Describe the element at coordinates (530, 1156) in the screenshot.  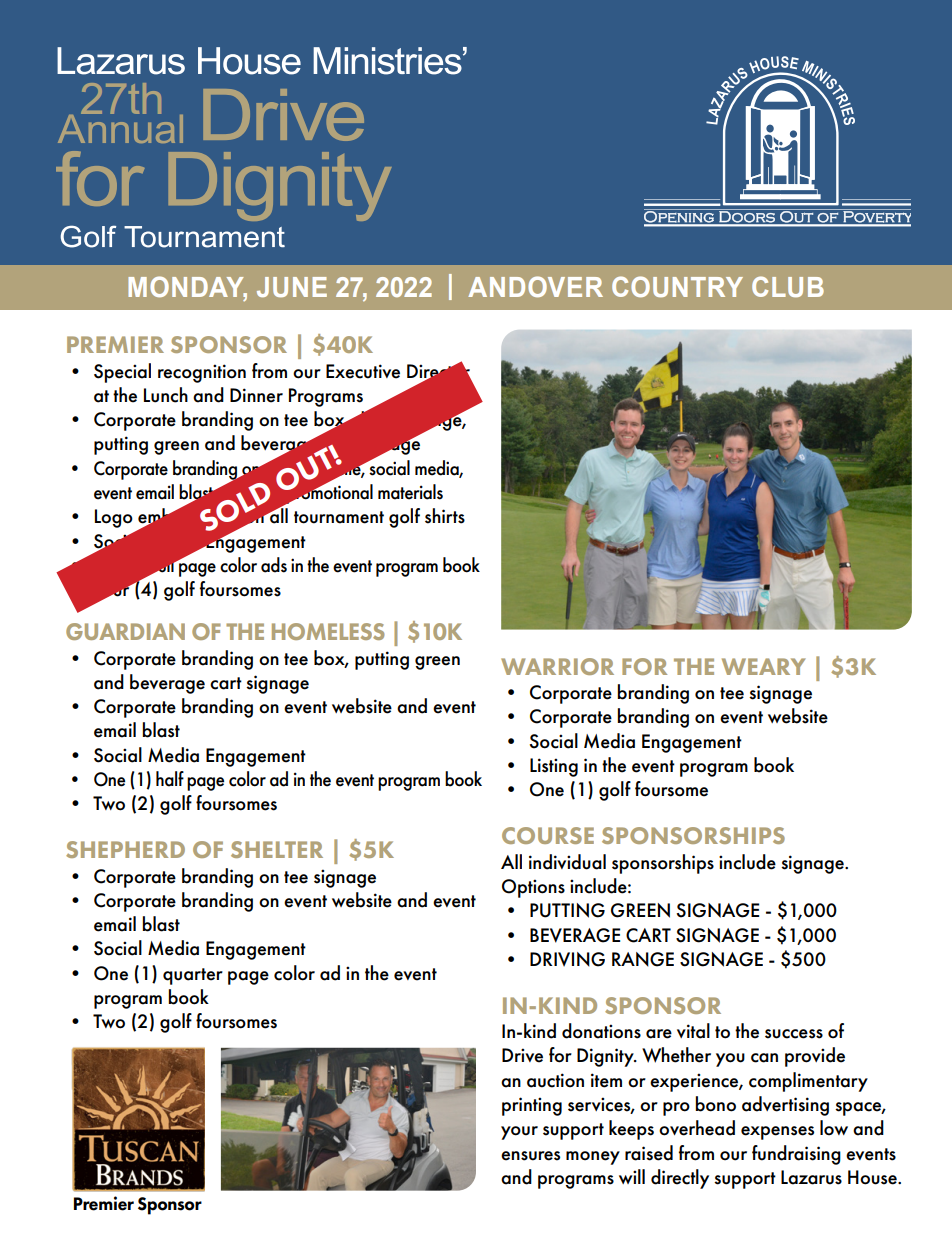
I see `ensures` at that location.
